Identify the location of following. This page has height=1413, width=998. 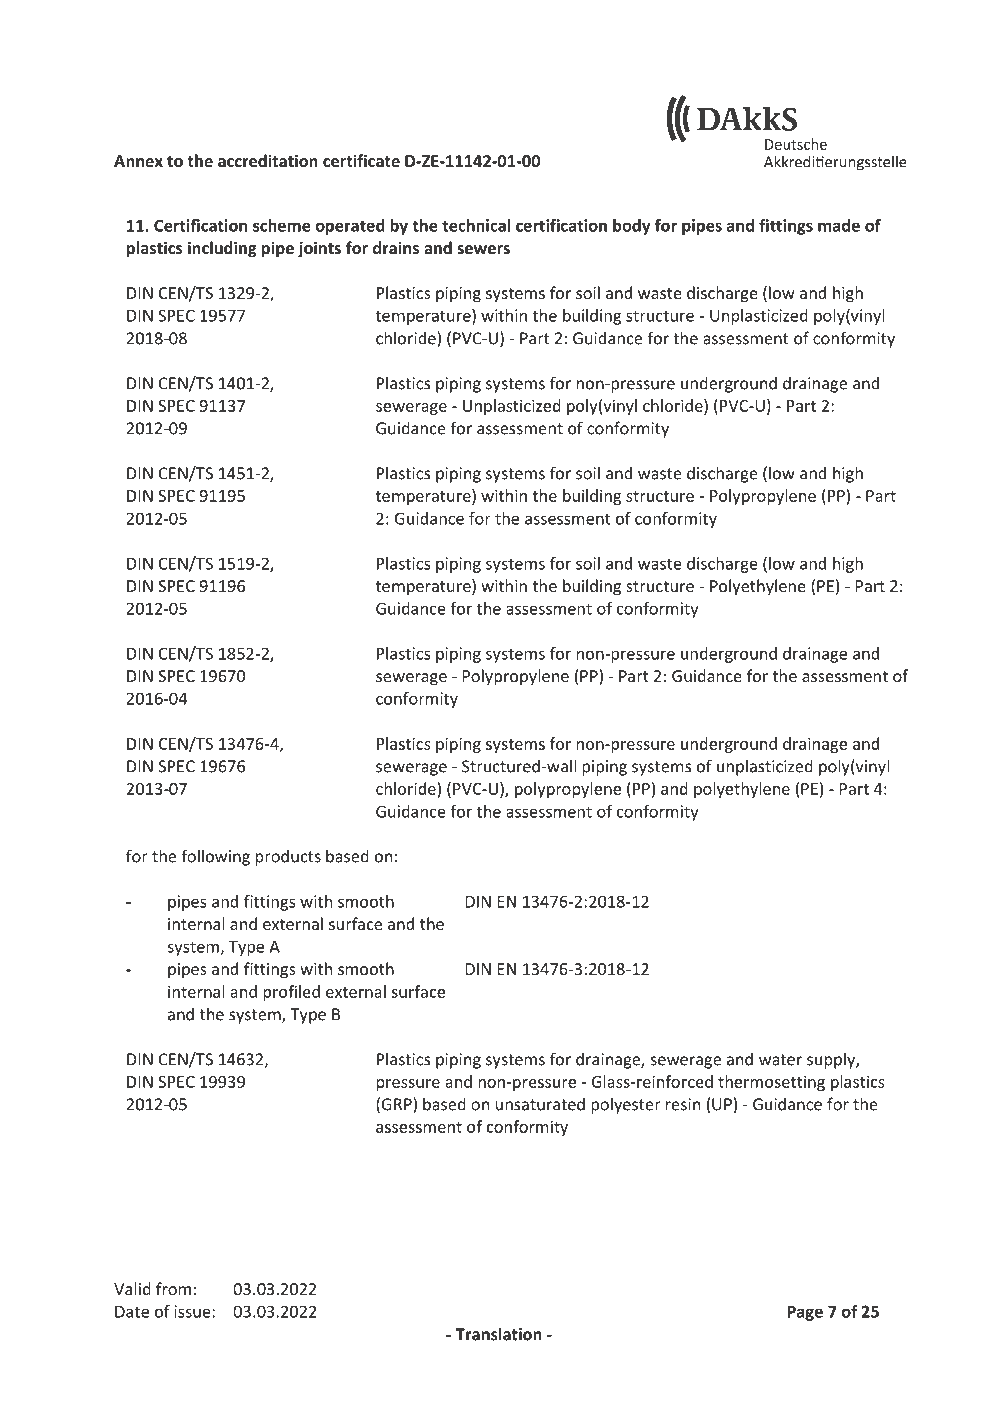
(215, 857).
